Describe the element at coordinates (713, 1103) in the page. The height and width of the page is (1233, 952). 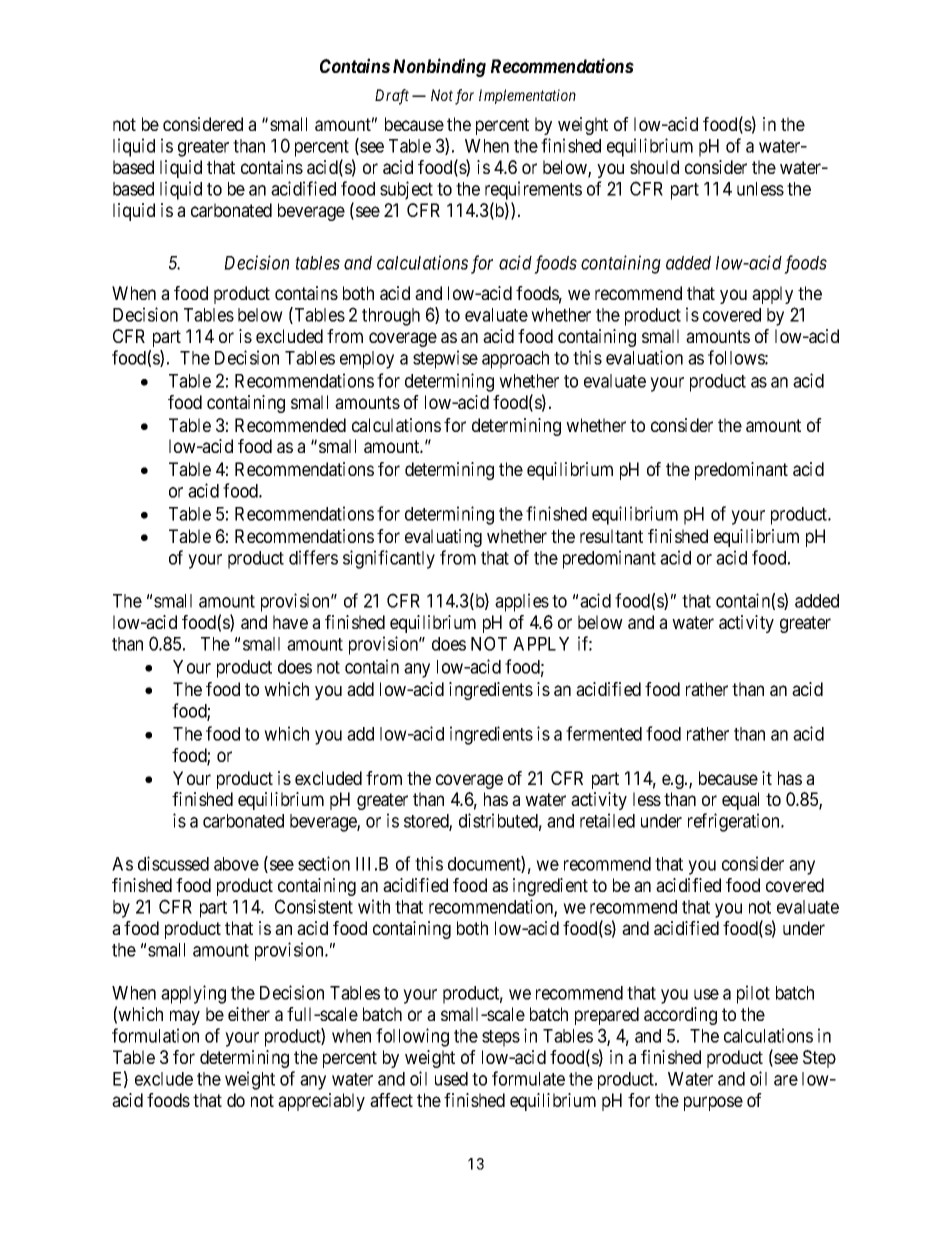
I see `purpose` at that location.
